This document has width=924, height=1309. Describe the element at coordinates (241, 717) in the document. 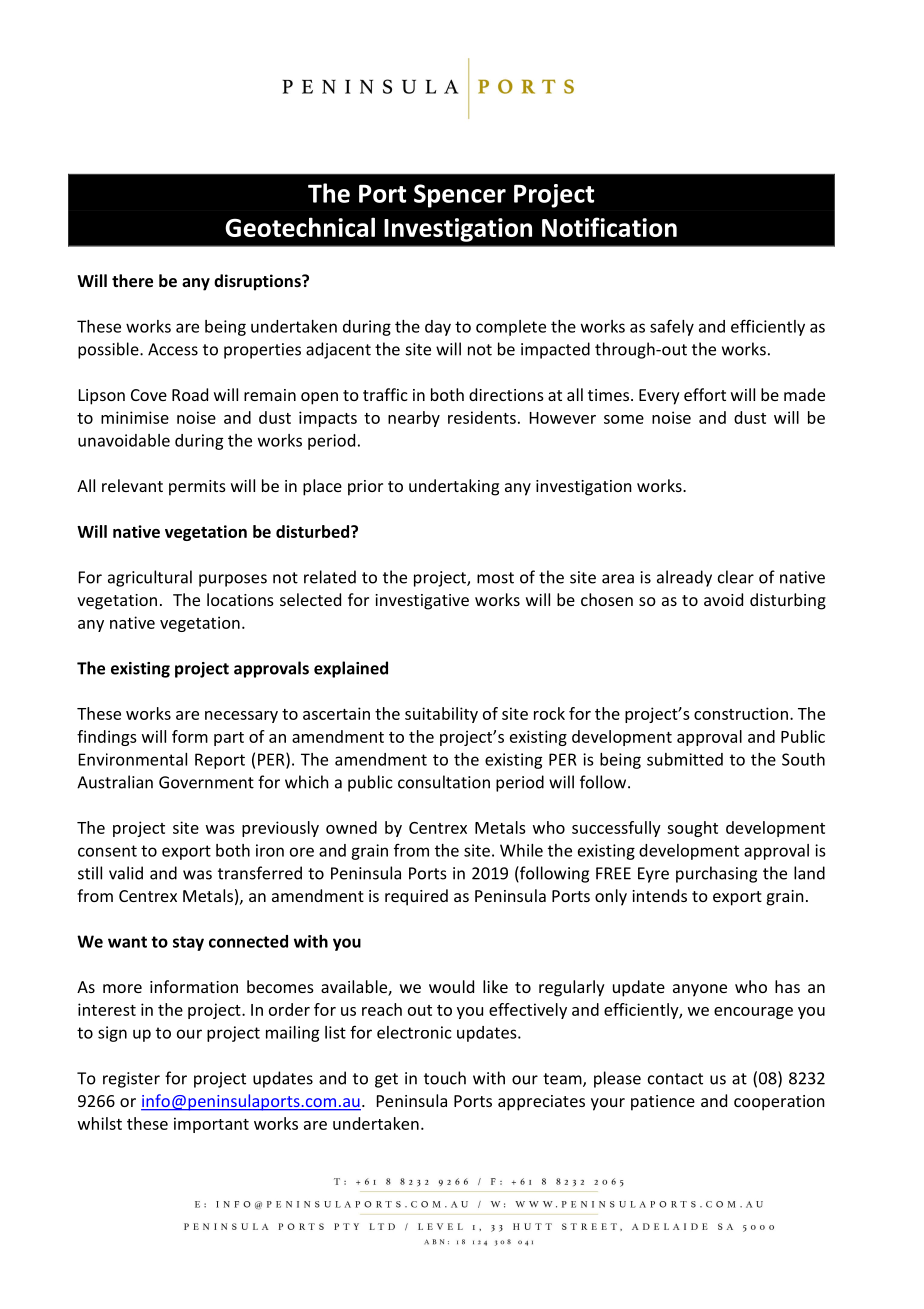

I see `necessary` at that location.
